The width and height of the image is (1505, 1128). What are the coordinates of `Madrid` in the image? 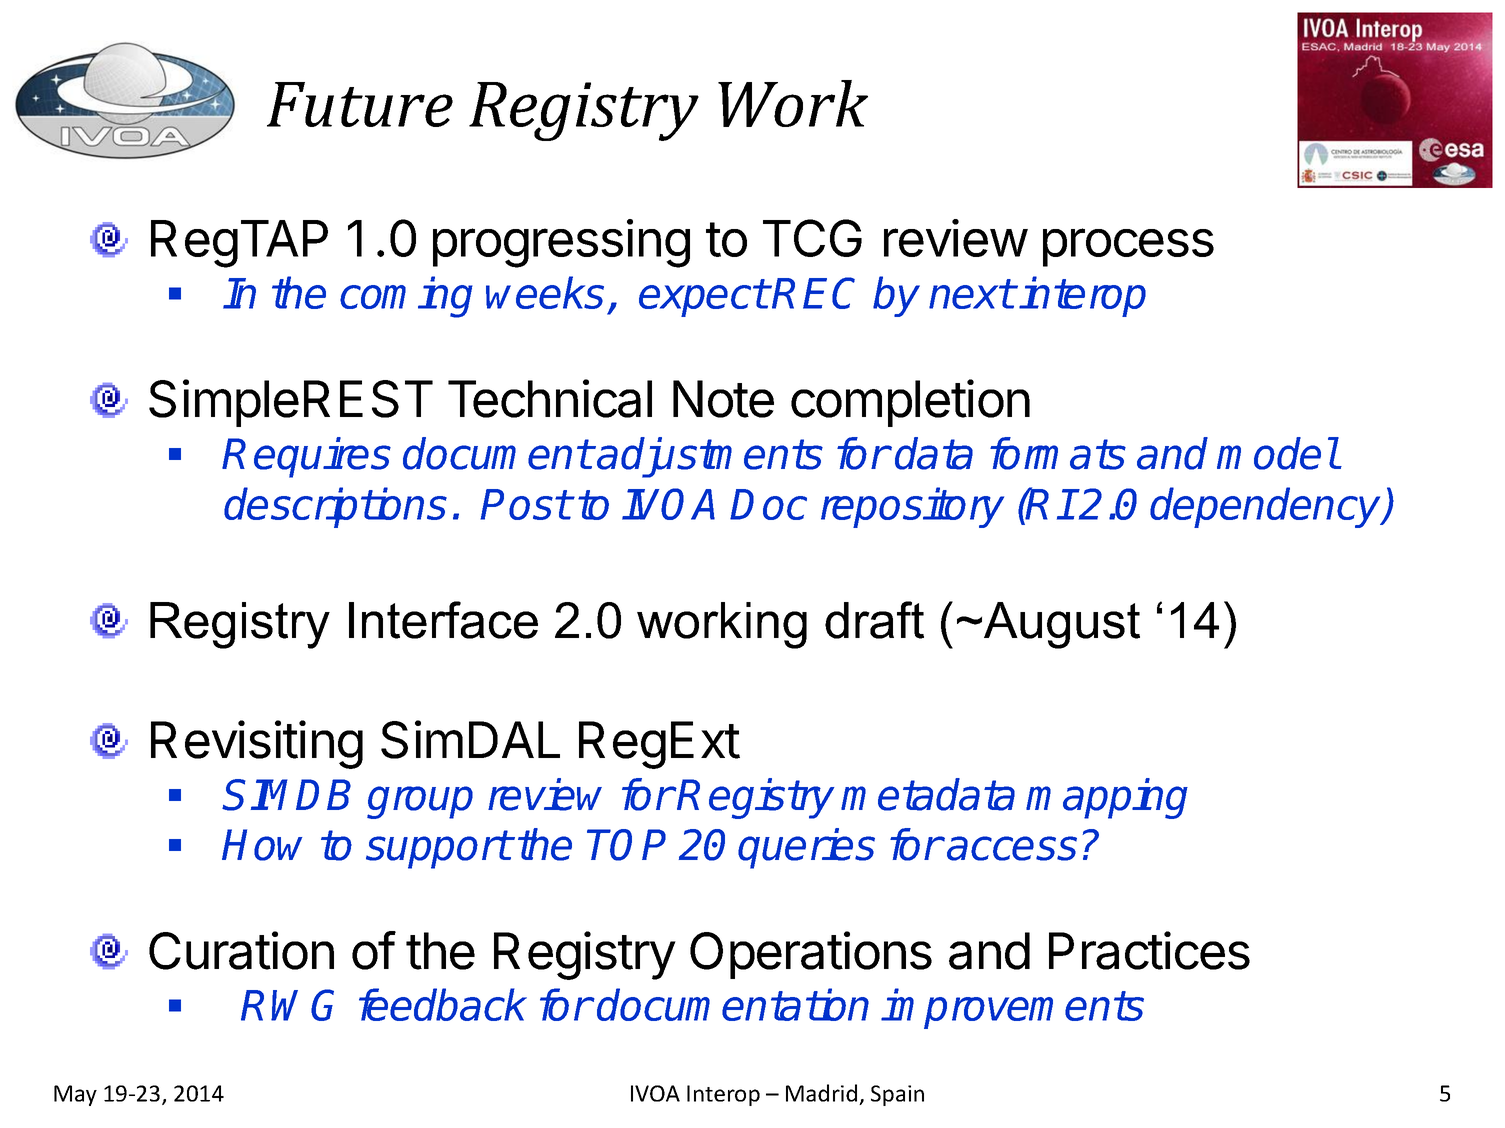 It's located at (821, 1093).
